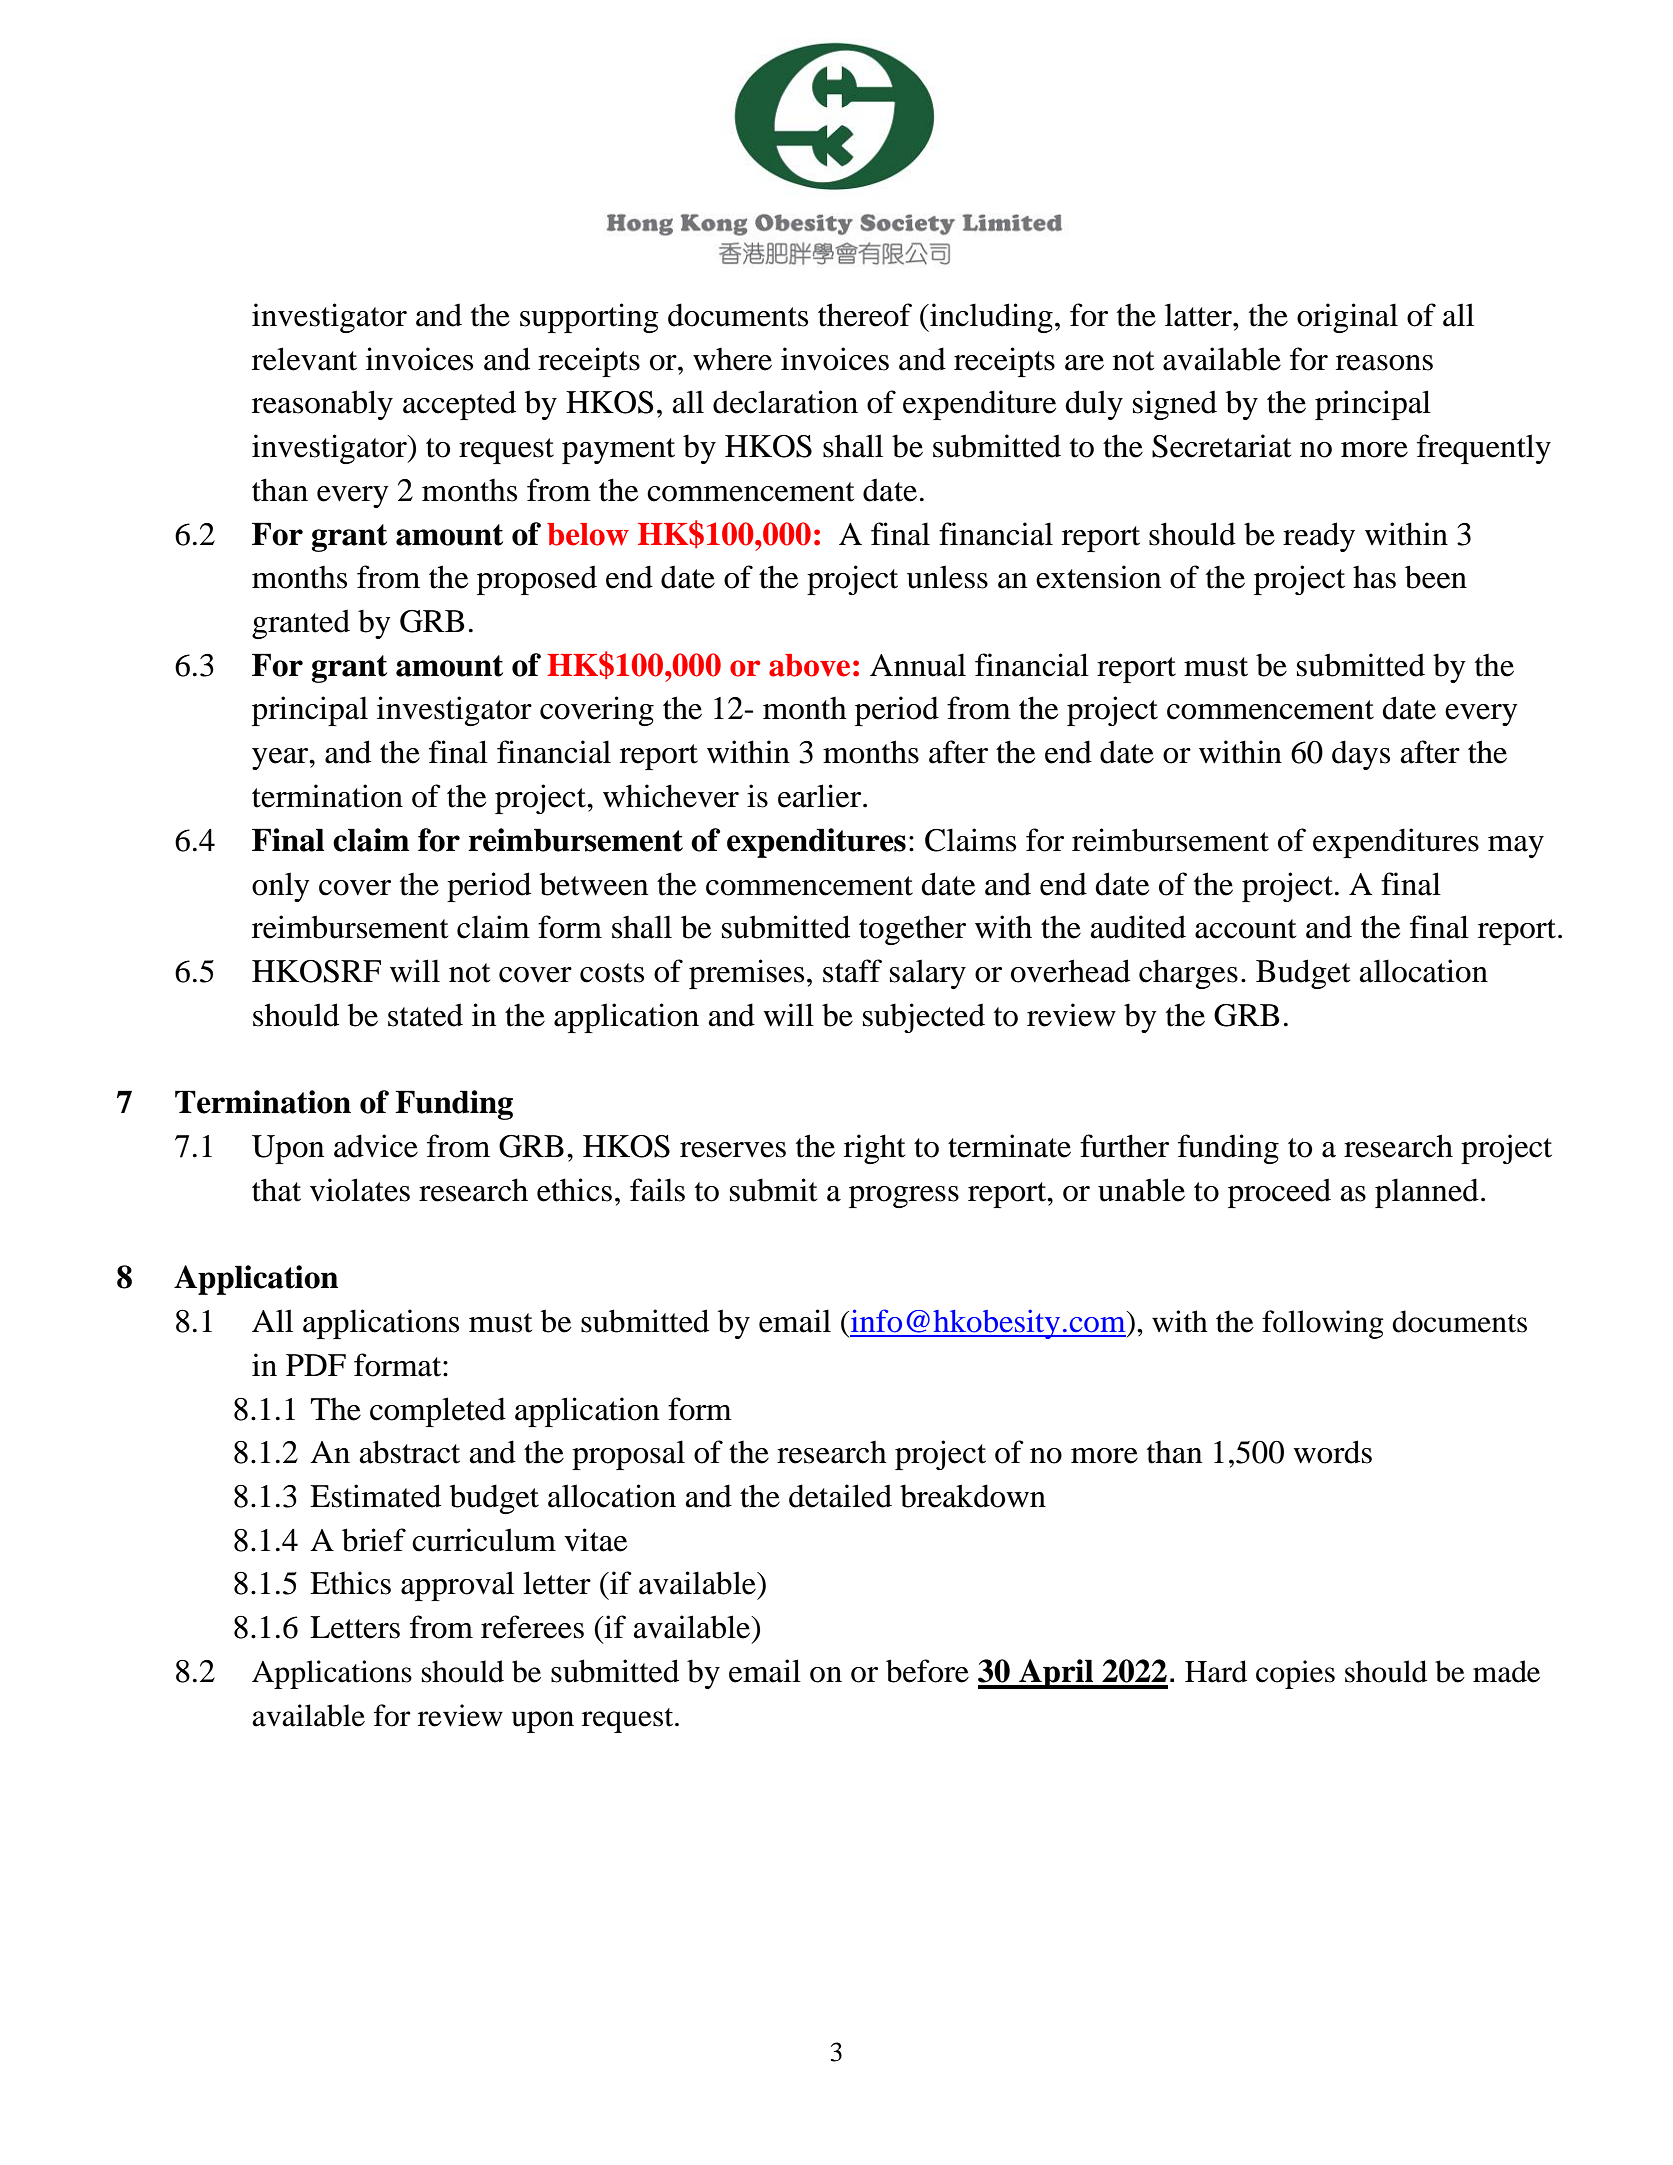  I want to click on reasons, so click(1384, 363).
